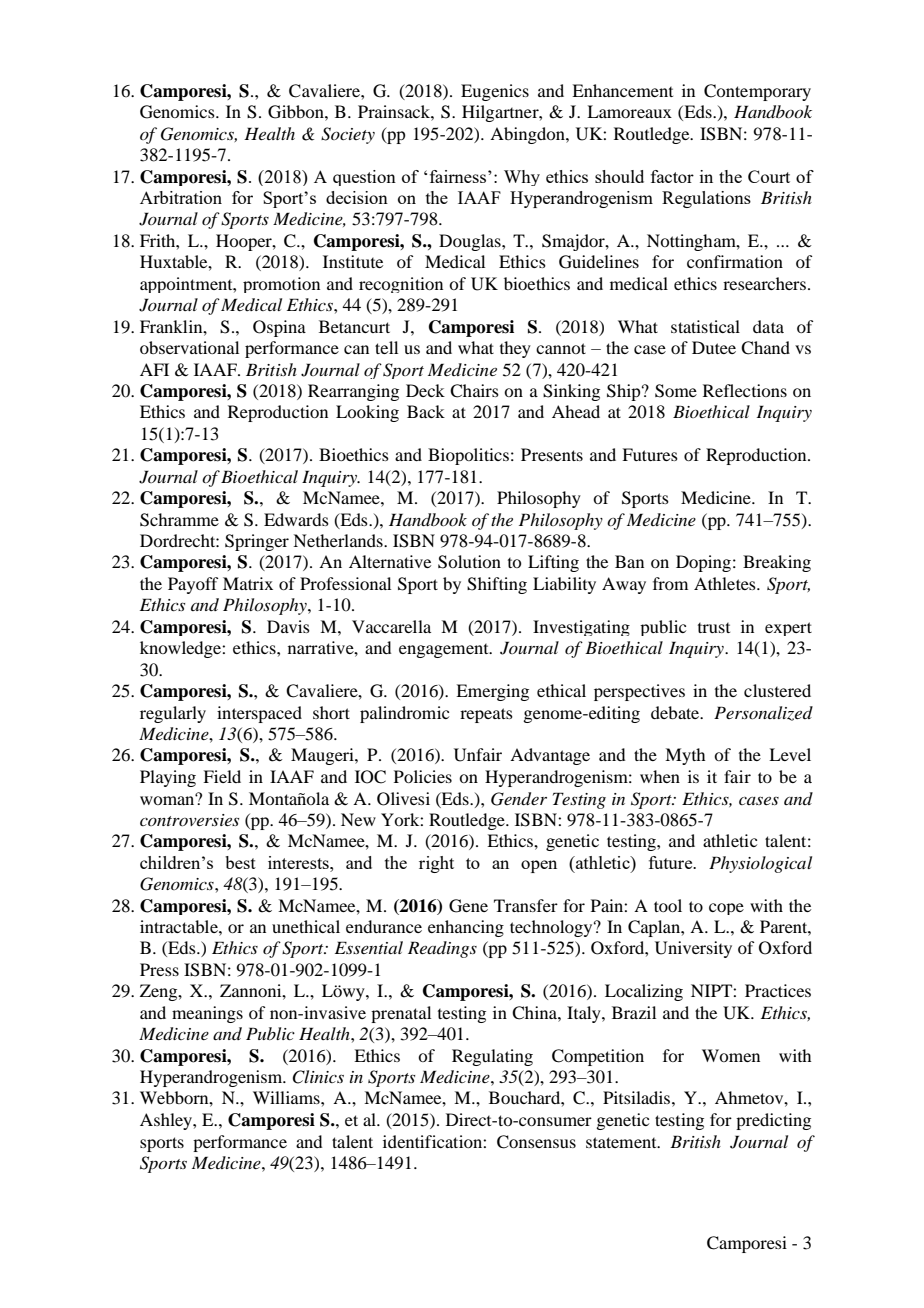 The image size is (924, 1308). Describe the element at coordinates (287, 1097) in the image. I see `Williams` at that location.
